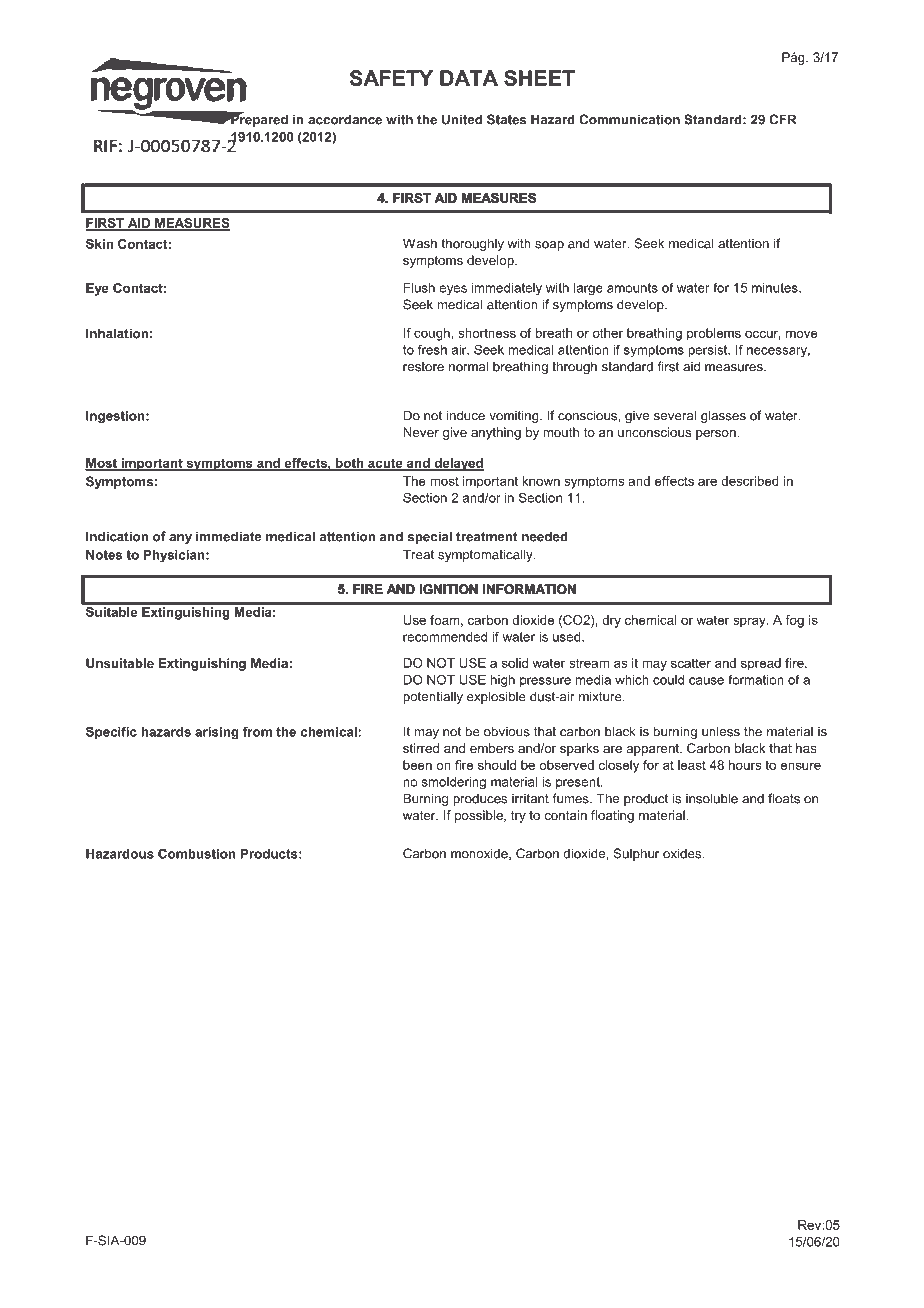 This page has width=924, height=1308. Describe the element at coordinates (345, 119) in the page. I see `accordance` at that location.
